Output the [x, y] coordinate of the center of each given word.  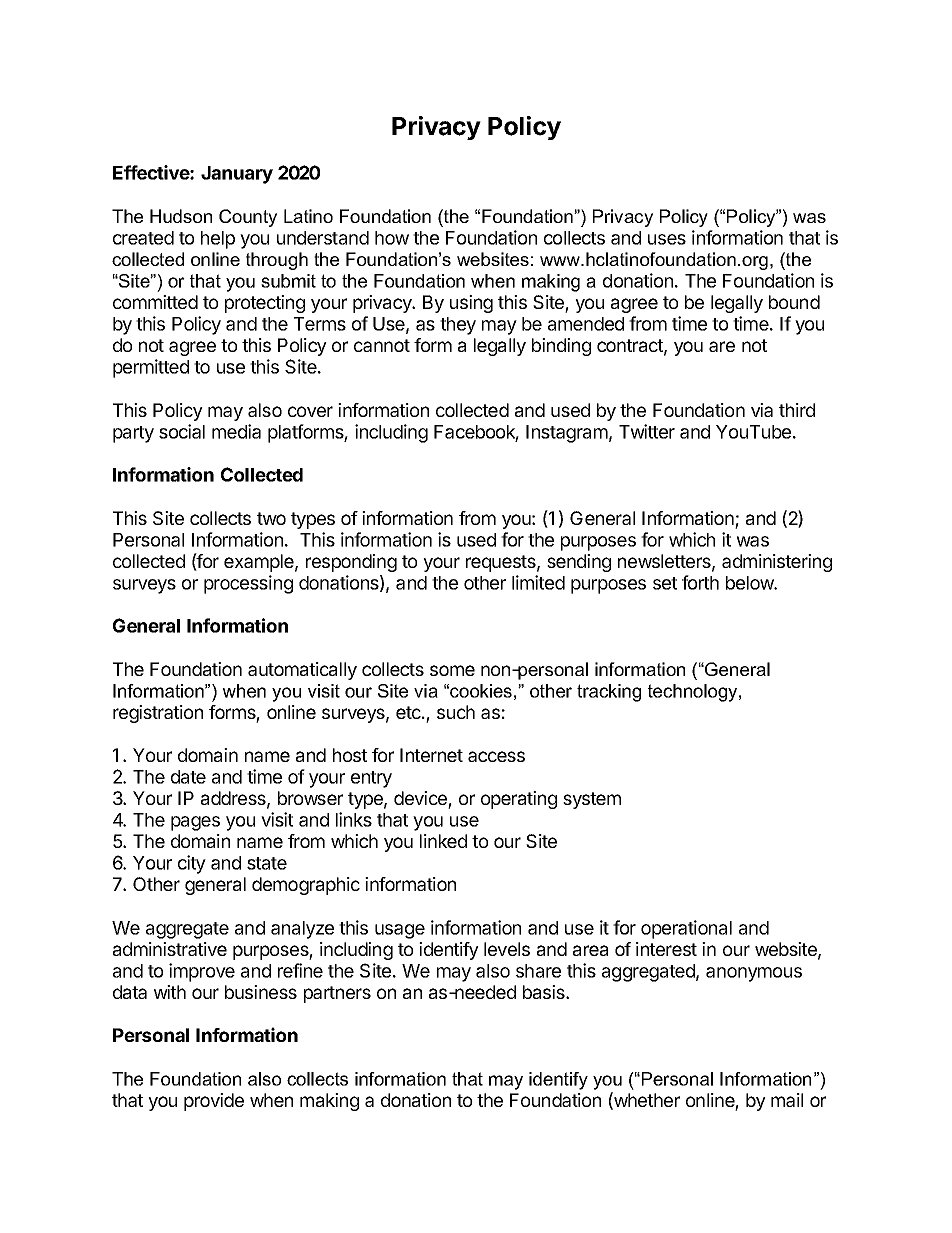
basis [545, 992]
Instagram [567, 434]
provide [214, 1102]
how [392, 238]
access [496, 756]
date [188, 777]
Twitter [647, 431]
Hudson [181, 216]
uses [667, 239]
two [271, 518]
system [592, 800]
